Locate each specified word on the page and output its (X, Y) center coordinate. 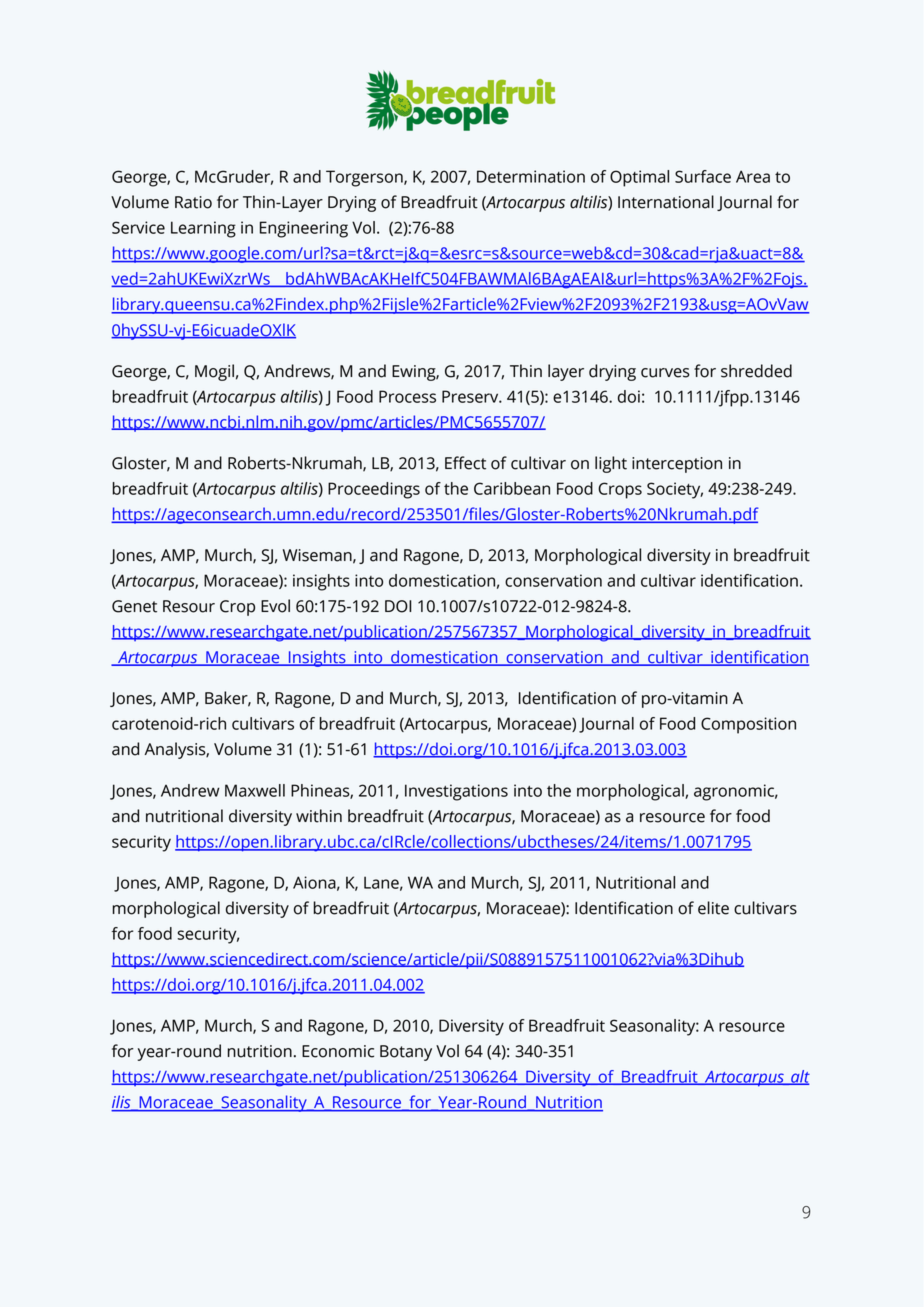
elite (713, 908)
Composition (748, 725)
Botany (406, 1053)
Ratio (193, 202)
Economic (338, 1051)
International (666, 202)
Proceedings (374, 490)
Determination (531, 176)
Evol (275, 606)
